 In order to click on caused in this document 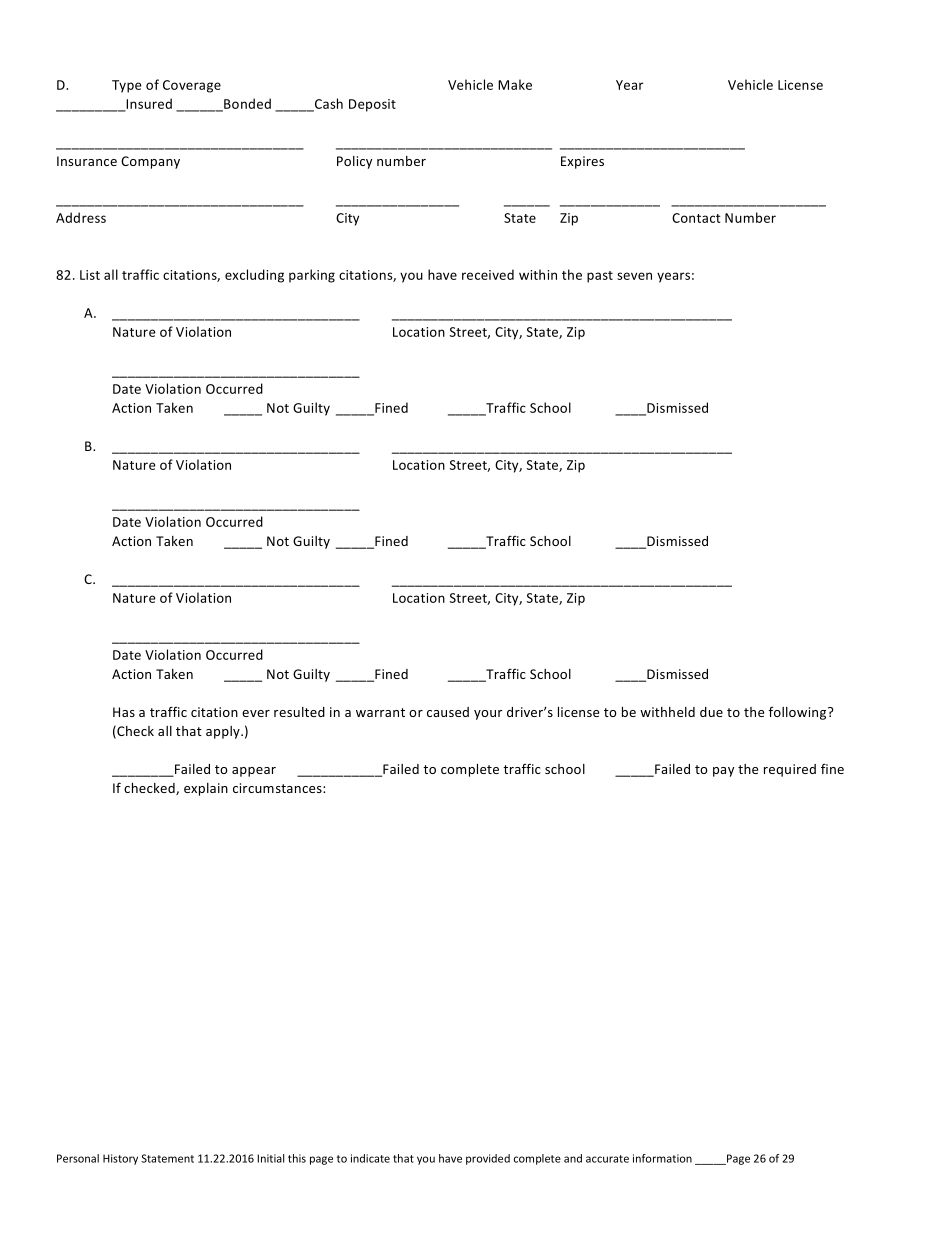, I will do `click(448, 712)`.
